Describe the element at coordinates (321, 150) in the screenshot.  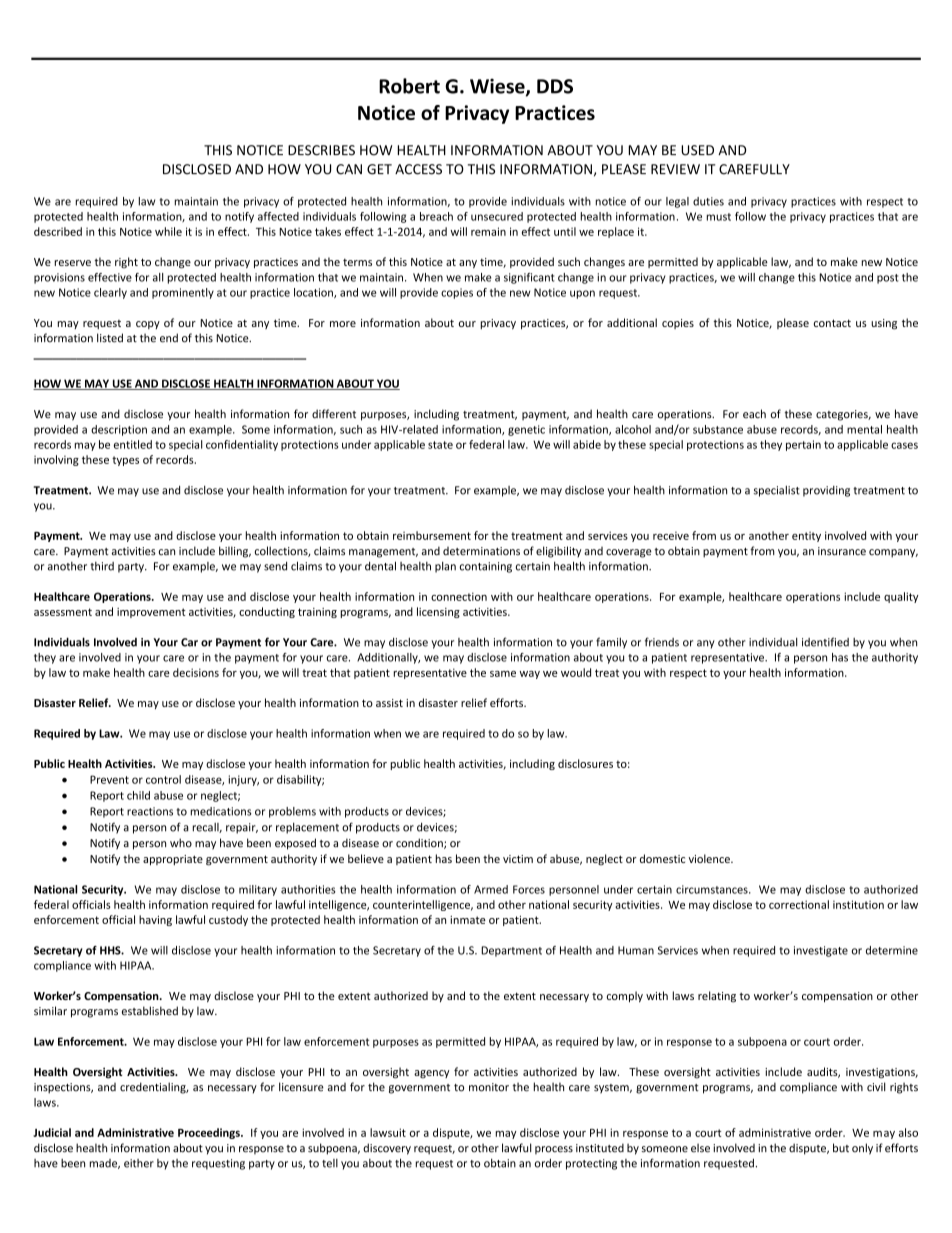
I see `DESCRIBES` at that location.
